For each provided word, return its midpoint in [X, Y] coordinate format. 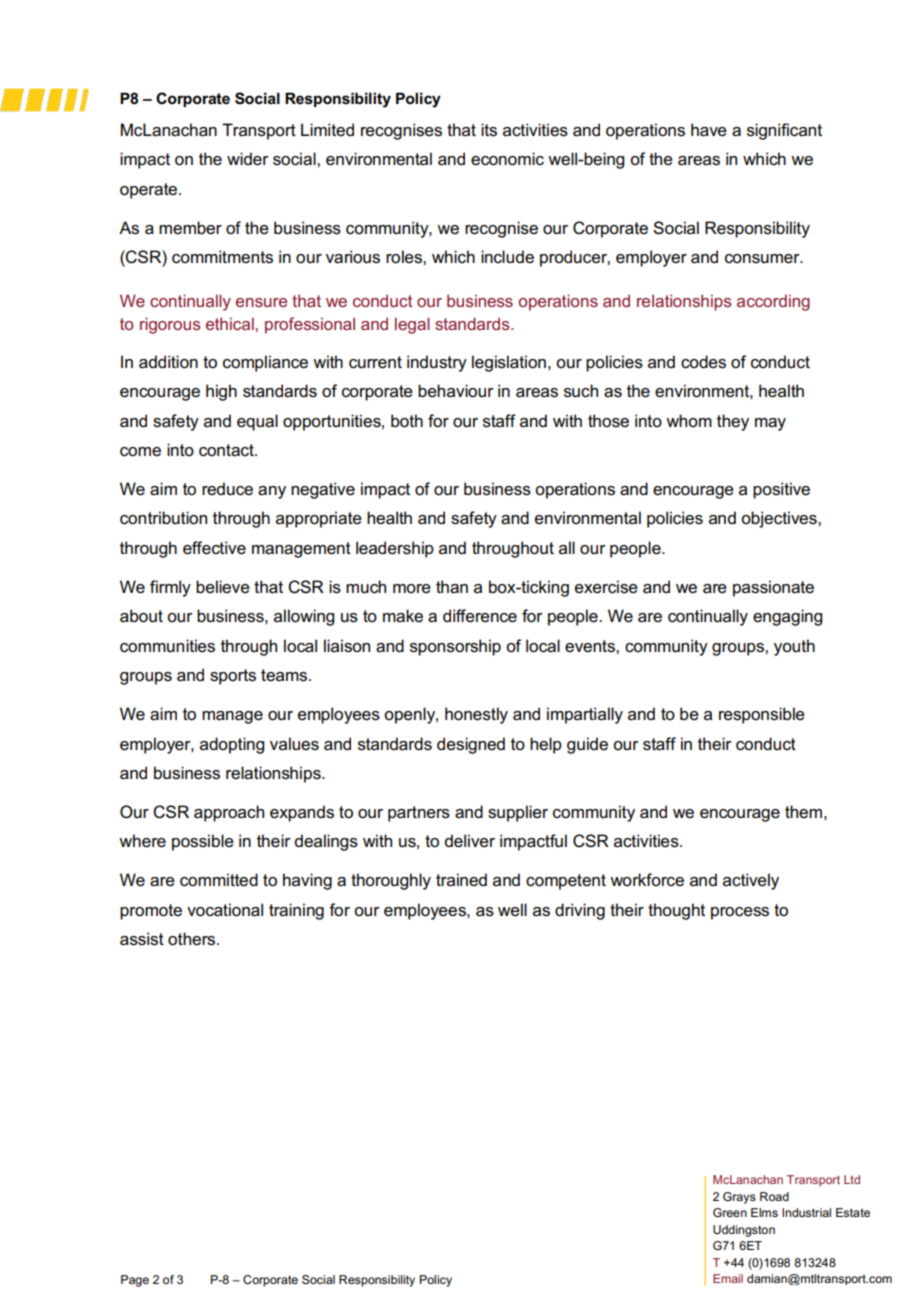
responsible [762, 715]
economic [507, 159]
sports [233, 677]
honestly [476, 715]
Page [135, 1281]
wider [248, 159]
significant [784, 131]
